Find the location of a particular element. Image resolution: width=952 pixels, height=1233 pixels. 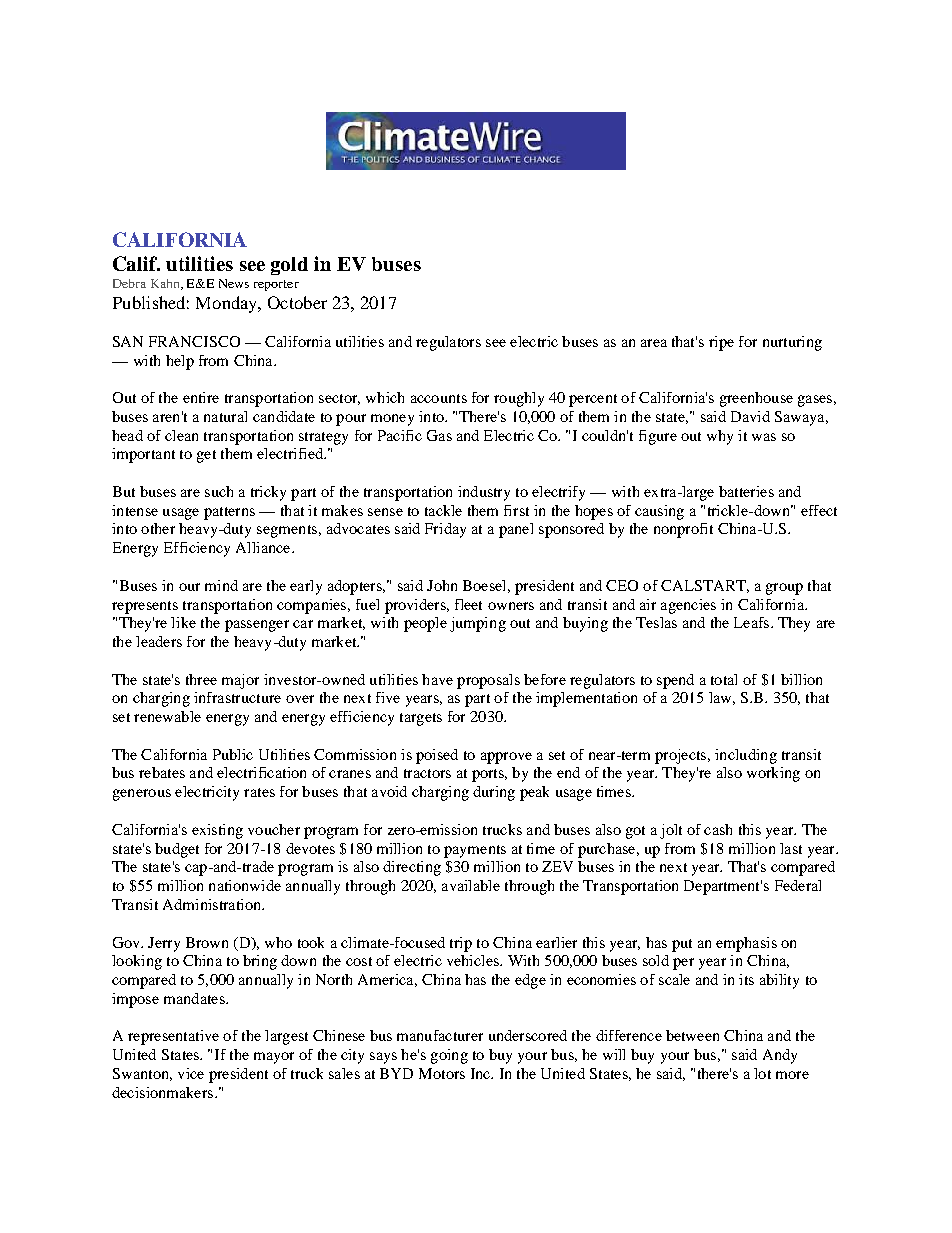

three is located at coordinates (201, 679).
